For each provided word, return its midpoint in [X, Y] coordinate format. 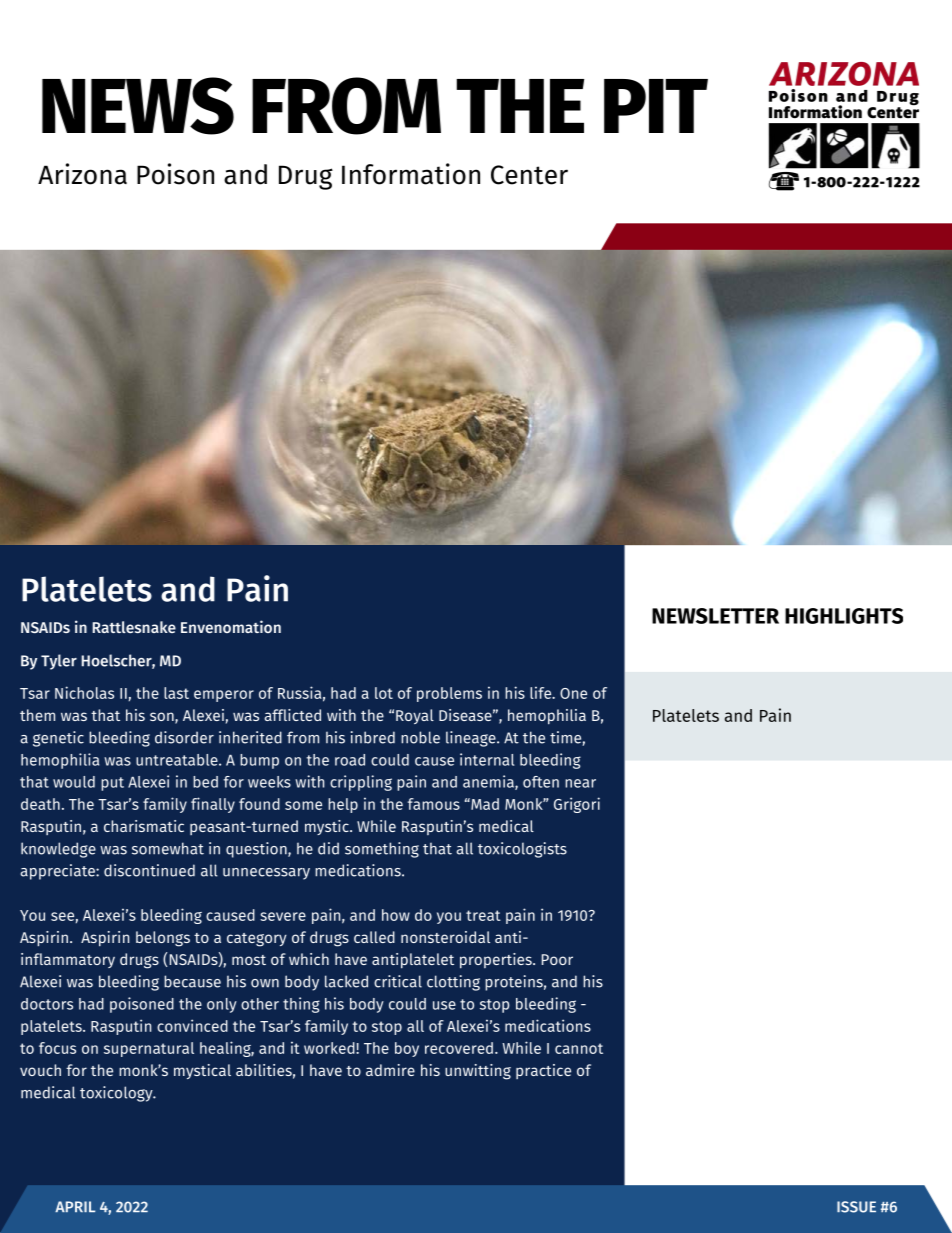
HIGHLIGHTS [844, 616]
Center [529, 175]
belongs [163, 939]
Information [411, 174]
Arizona [82, 174]
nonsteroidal [445, 937]
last [176, 693]
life [542, 692]
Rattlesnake [134, 627]
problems [449, 694]
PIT [656, 106]
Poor [557, 959]
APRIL [75, 1206]
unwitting [478, 1072]
